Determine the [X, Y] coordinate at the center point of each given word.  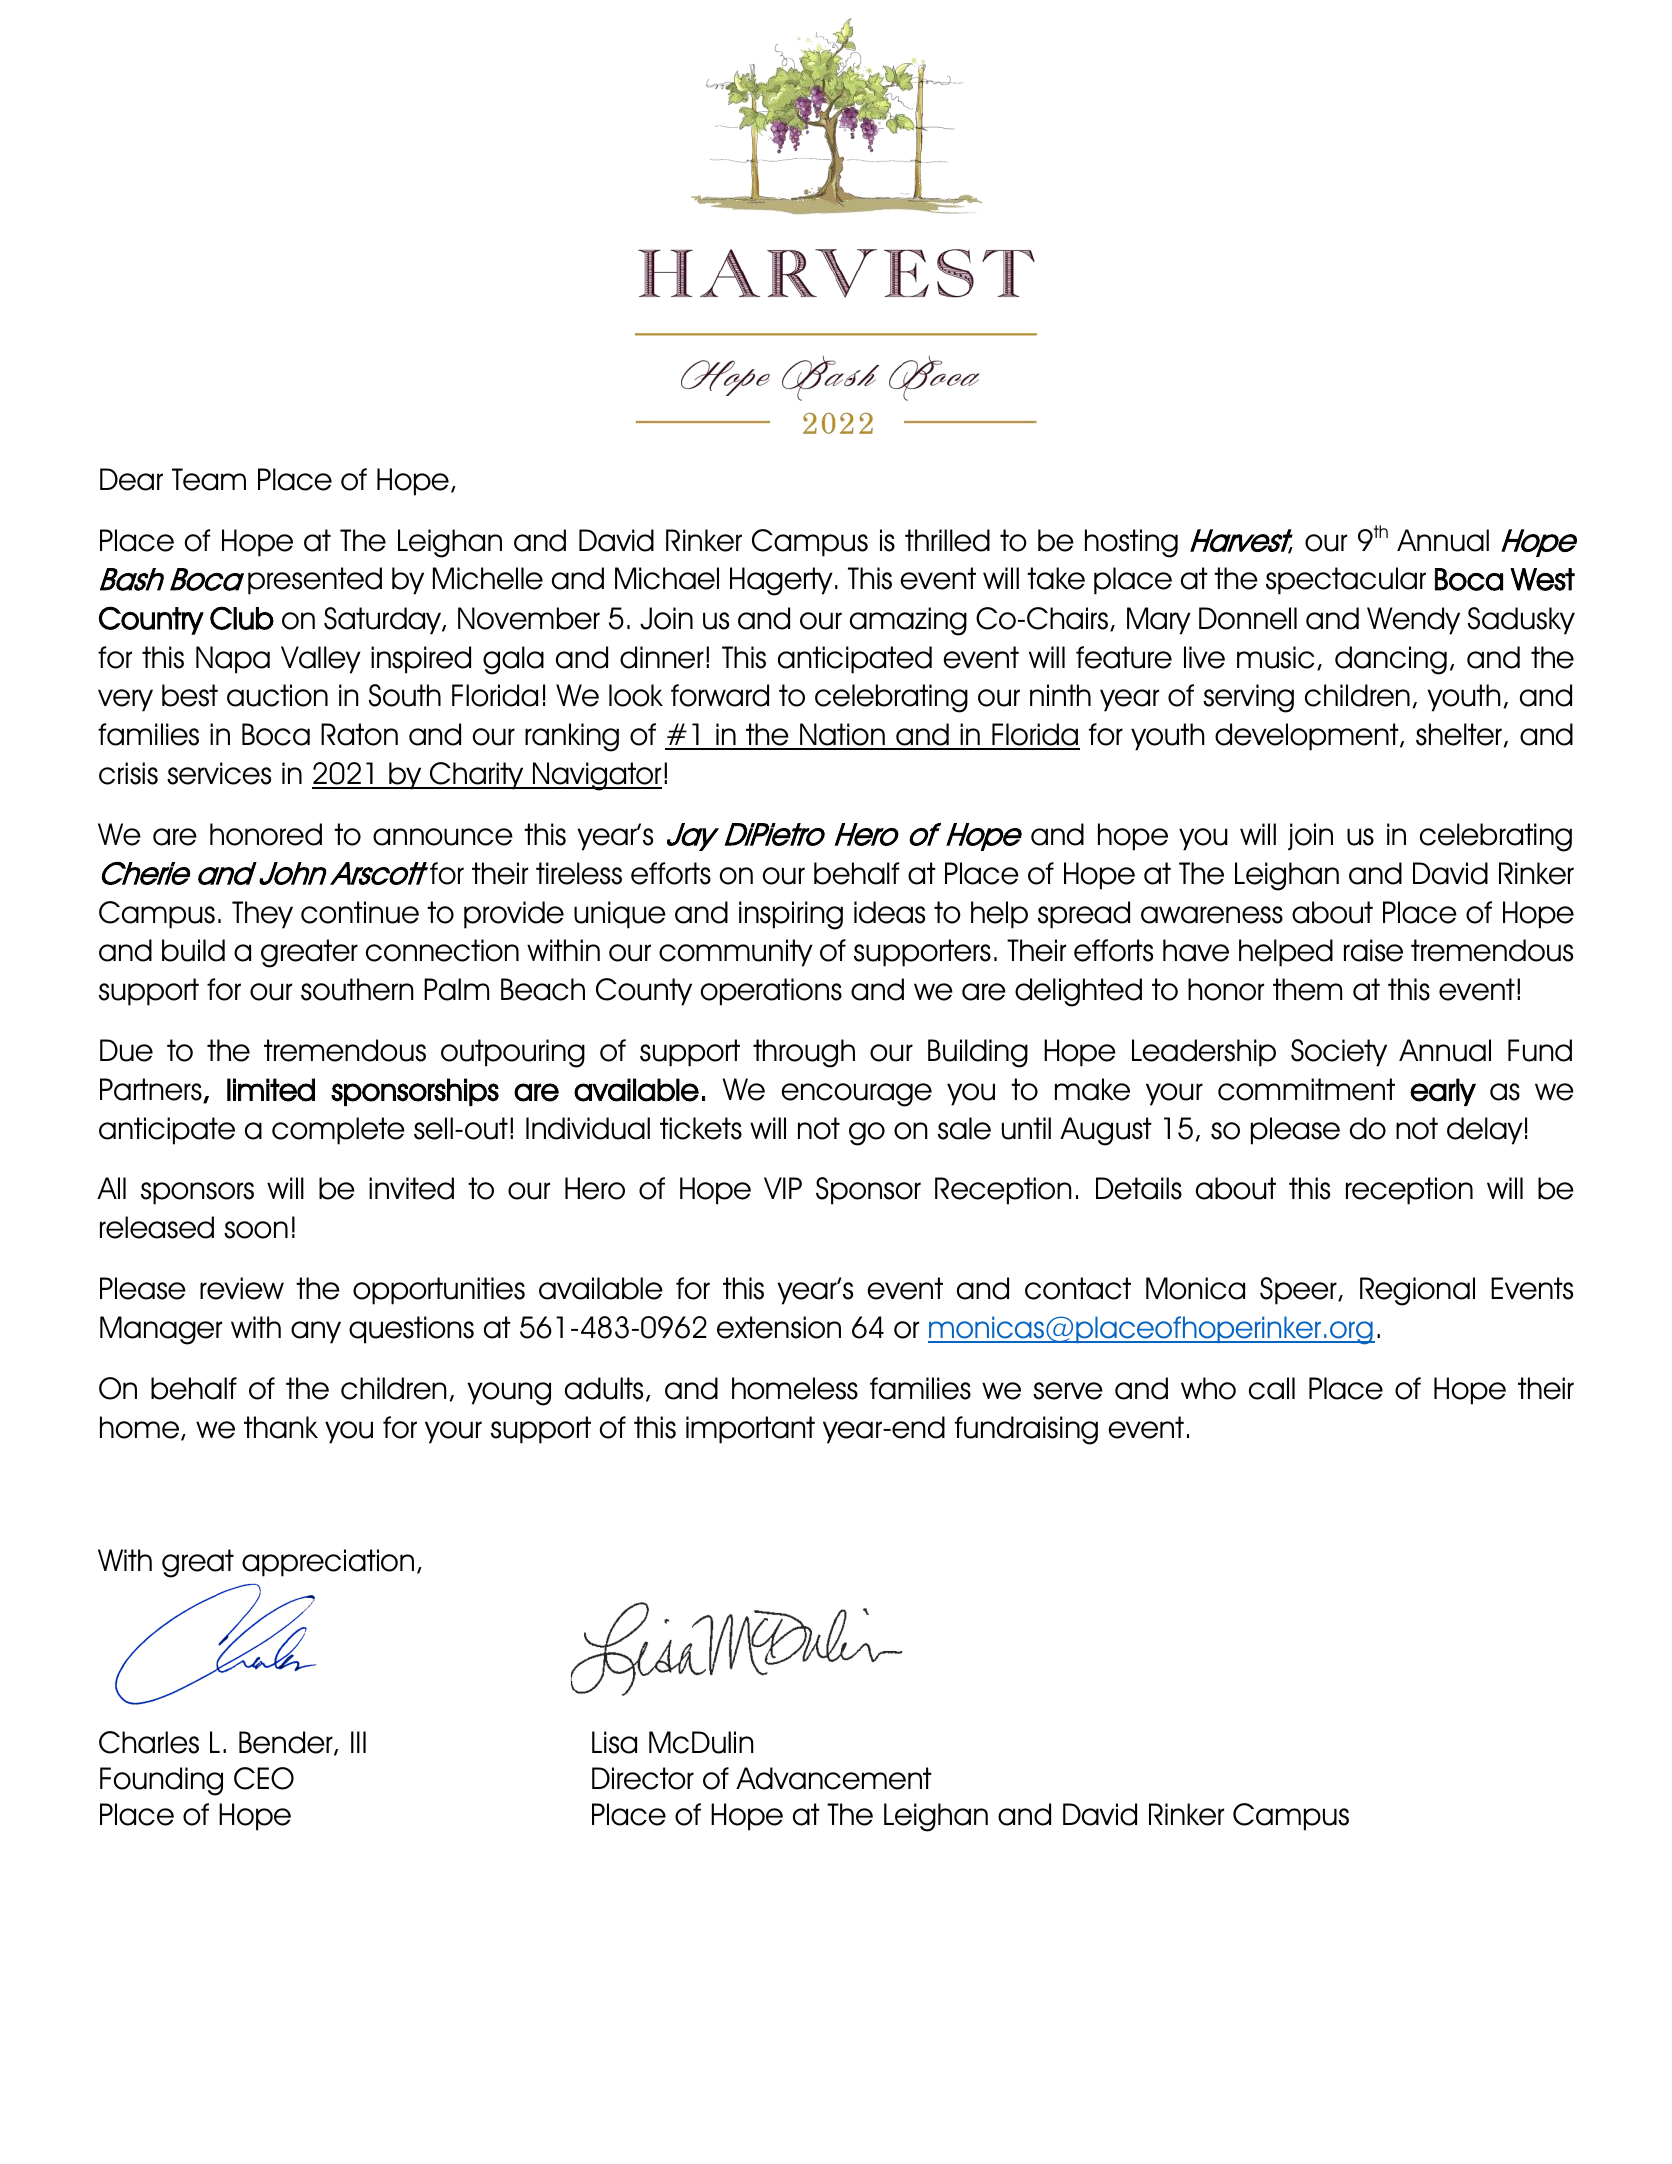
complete [338, 1131]
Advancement [834, 1778]
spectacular [1346, 581]
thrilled [947, 540]
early [1443, 1092]
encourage [857, 1095]
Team [209, 479]
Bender [287, 1743]
